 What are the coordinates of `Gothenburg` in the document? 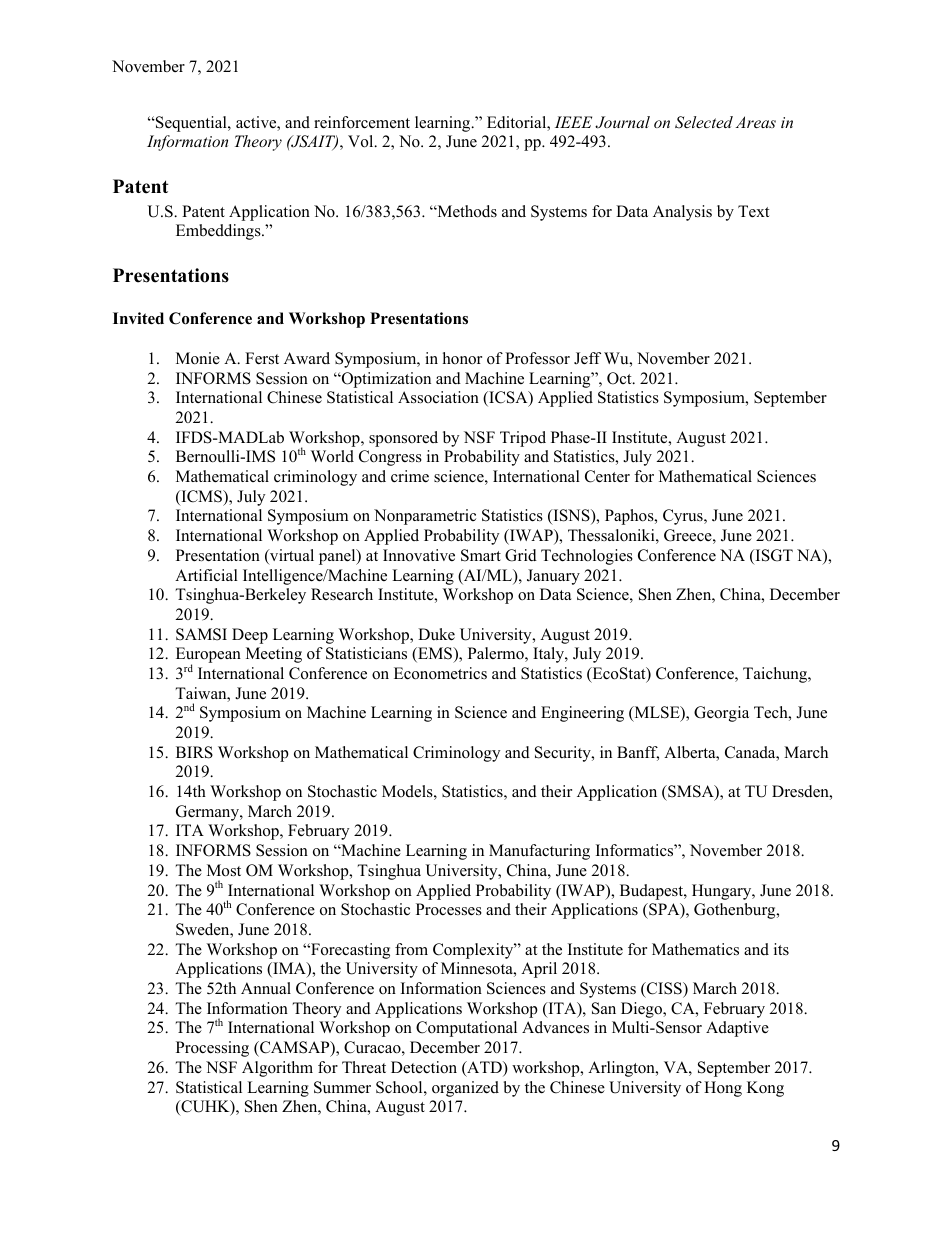 It's located at (736, 911).
